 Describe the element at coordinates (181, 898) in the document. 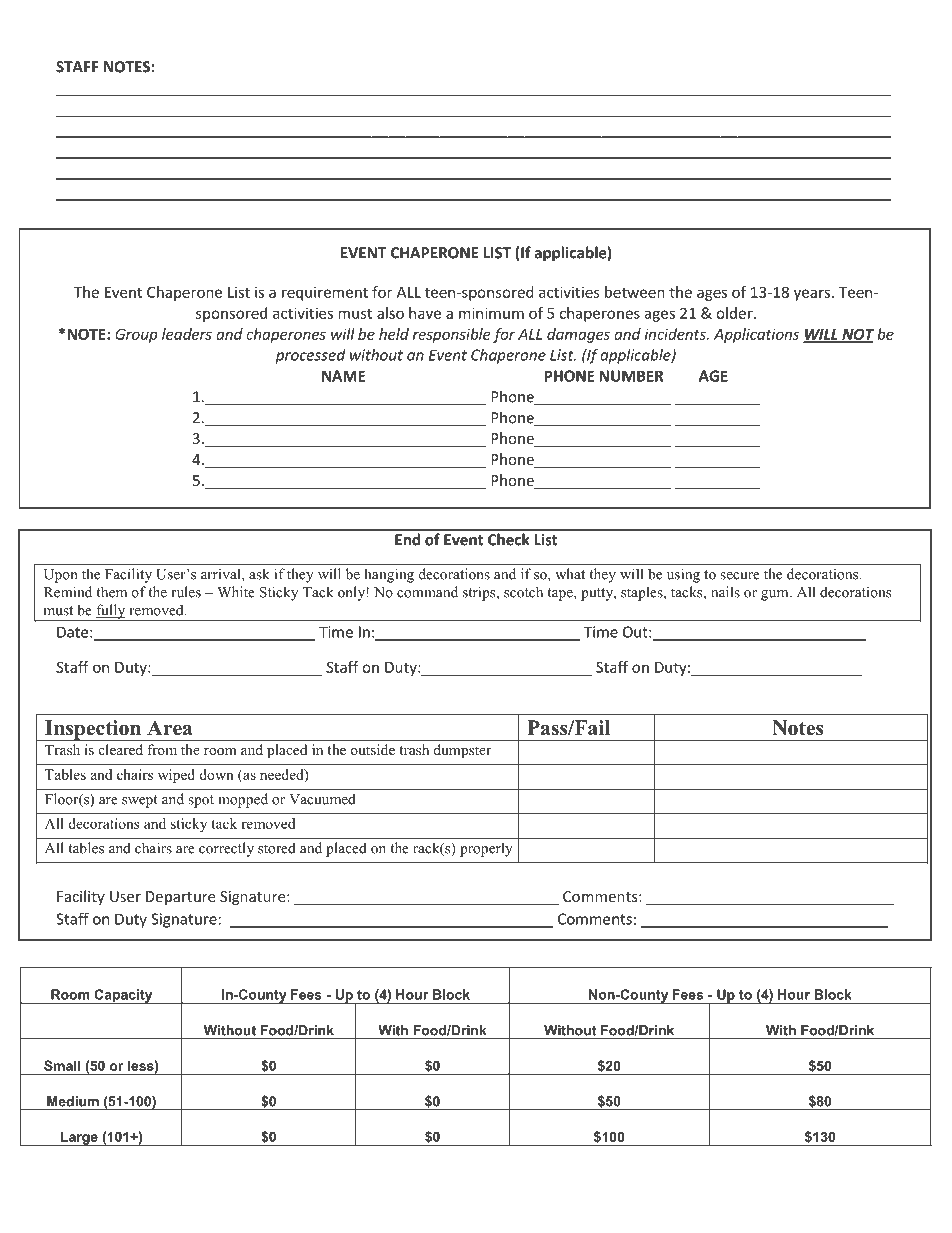

I see `Departure` at that location.
